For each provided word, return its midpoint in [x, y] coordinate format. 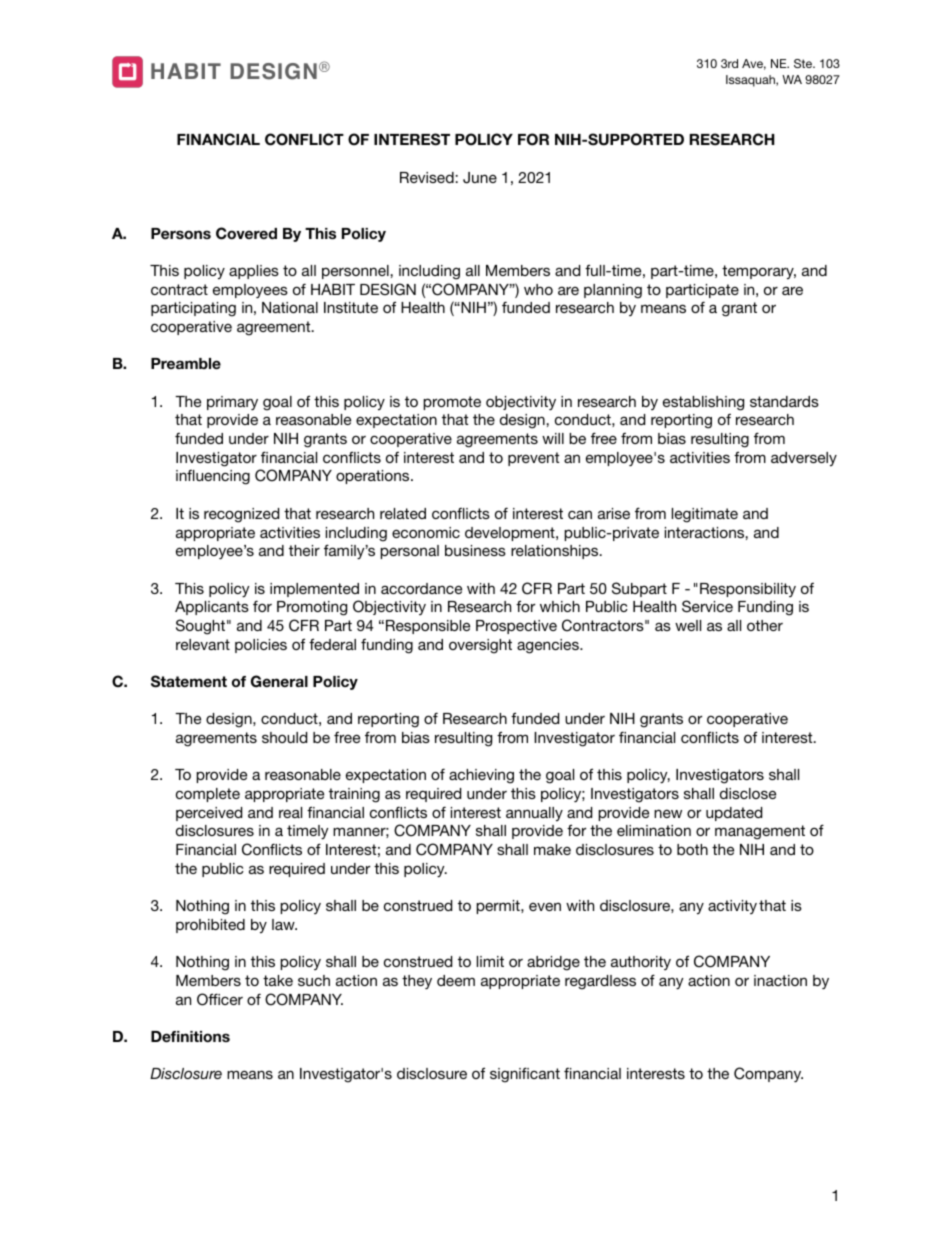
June [480, 178]
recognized [241, 515]
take [278, 980]
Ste [804, 63]
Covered [246, 233]
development [511, 534]
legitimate [705, 515]
